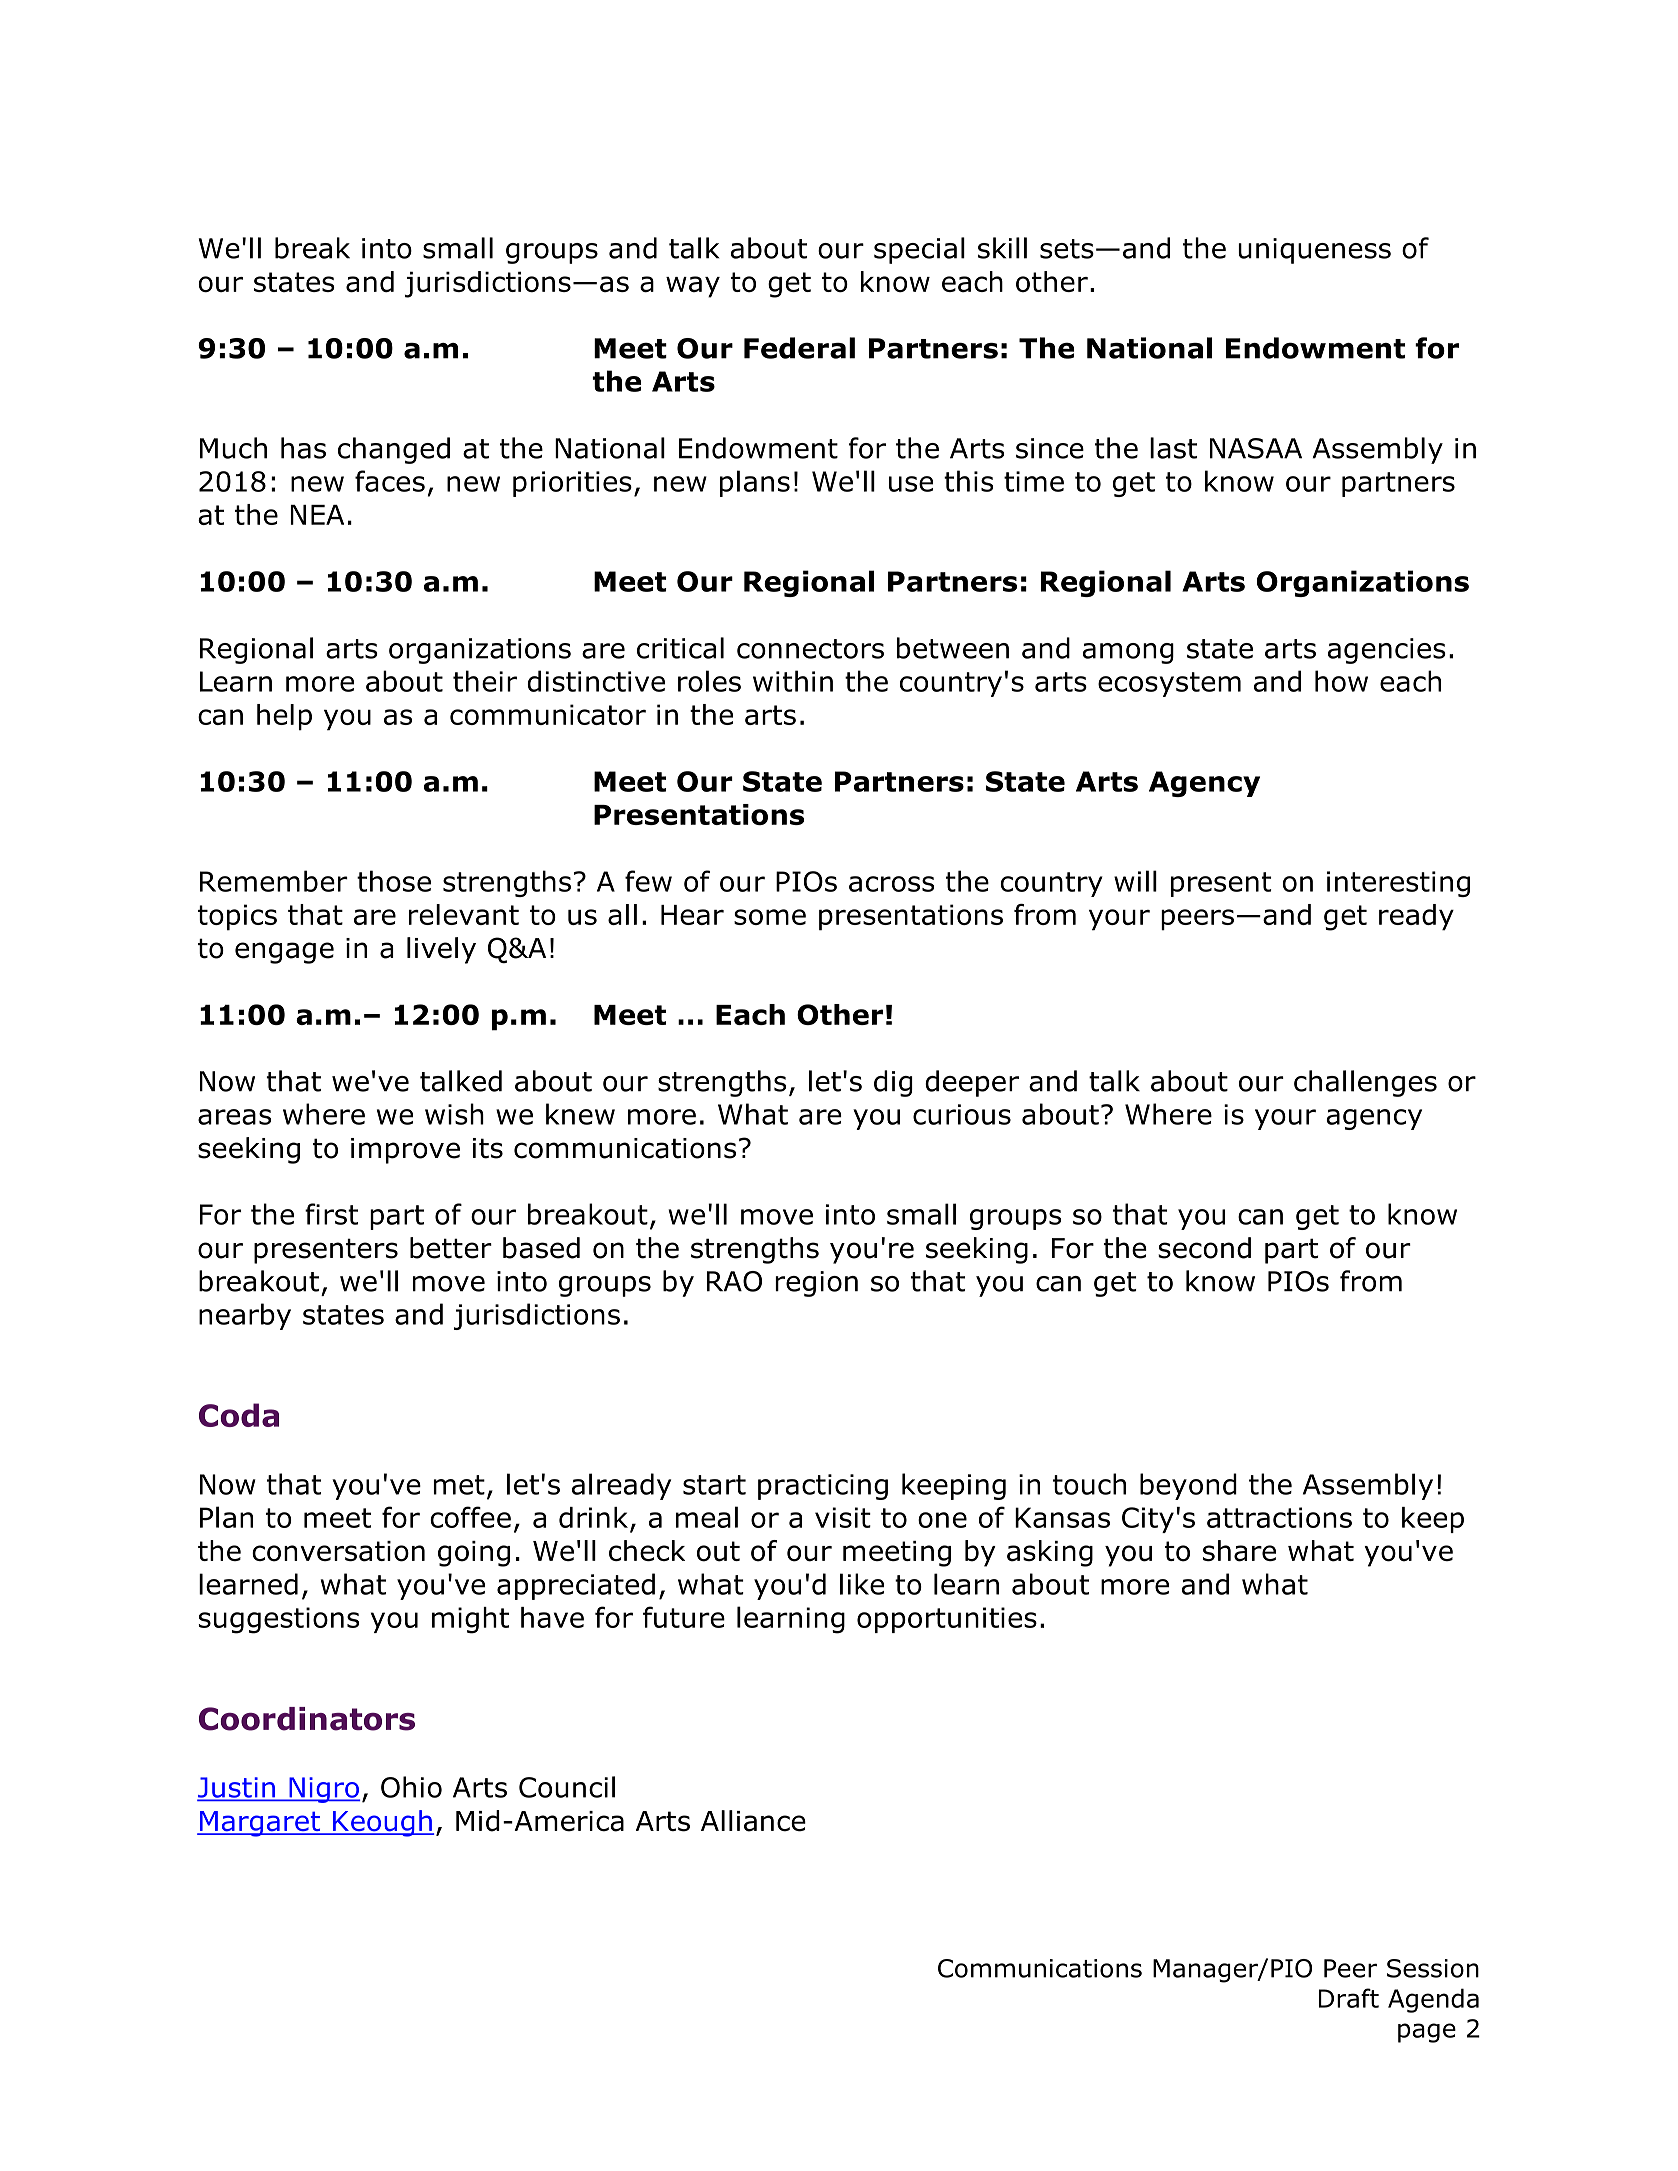  I want to click on Federal, so click(799, 348).
